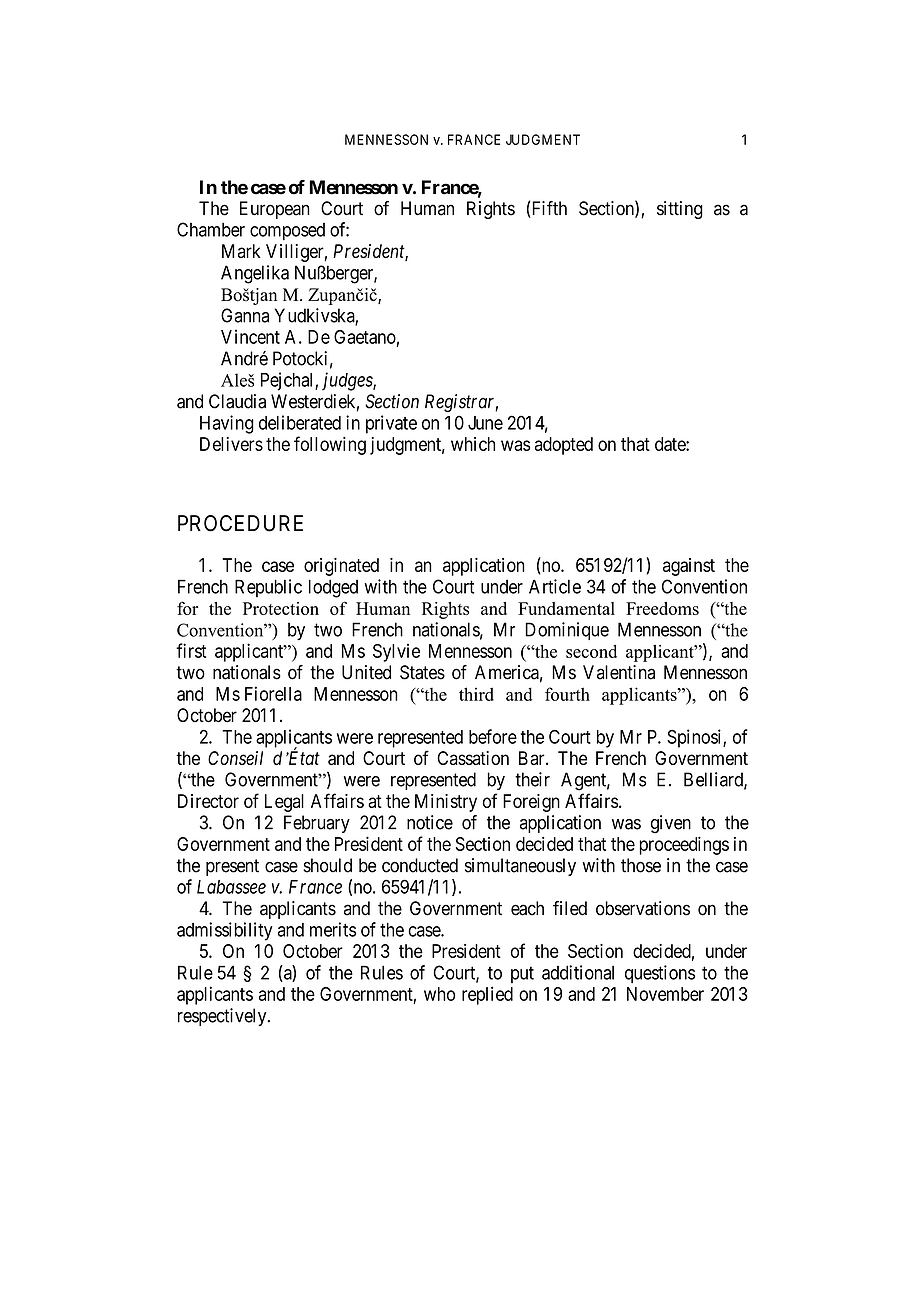 The width and height of the screenshot is (924, 1308). What do you see at coordinates (422, 672) in the screenshot?
I see `States` at bounding box center [422, 672].
